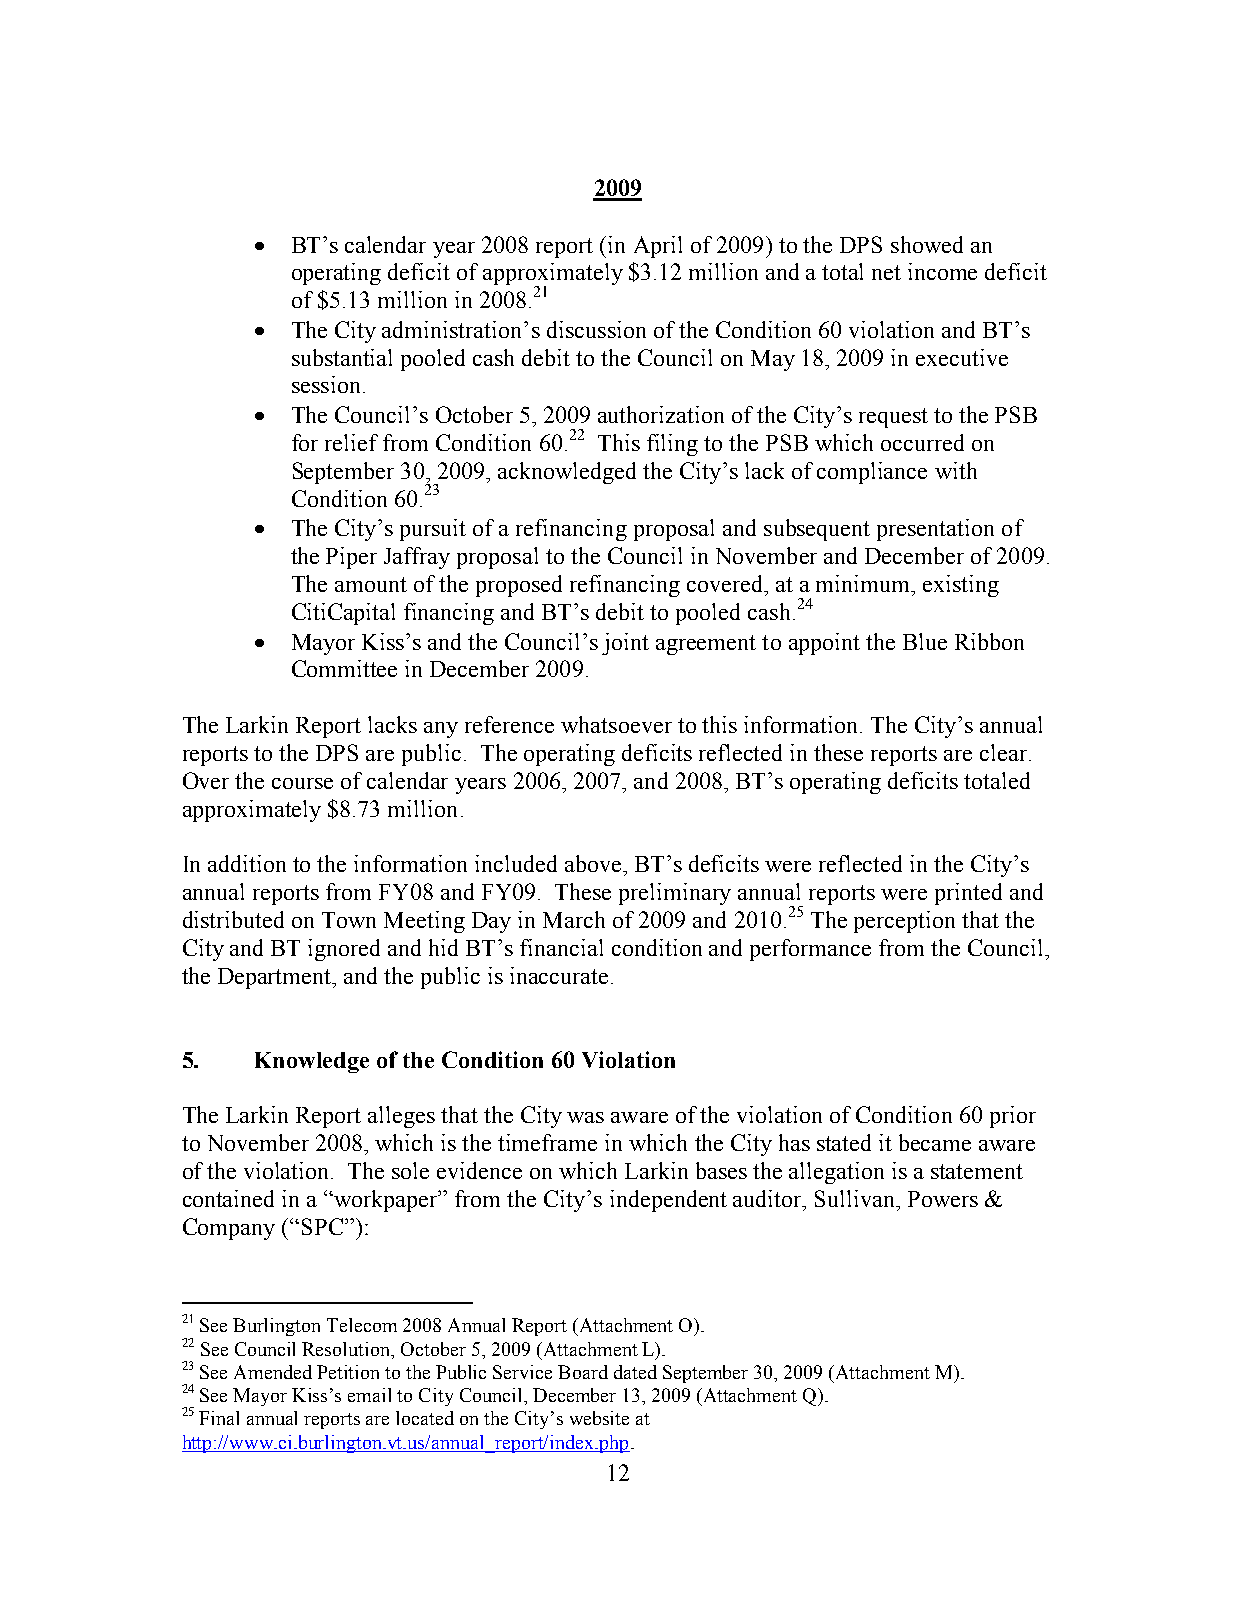  I want to click on income, so click(942, 271).
